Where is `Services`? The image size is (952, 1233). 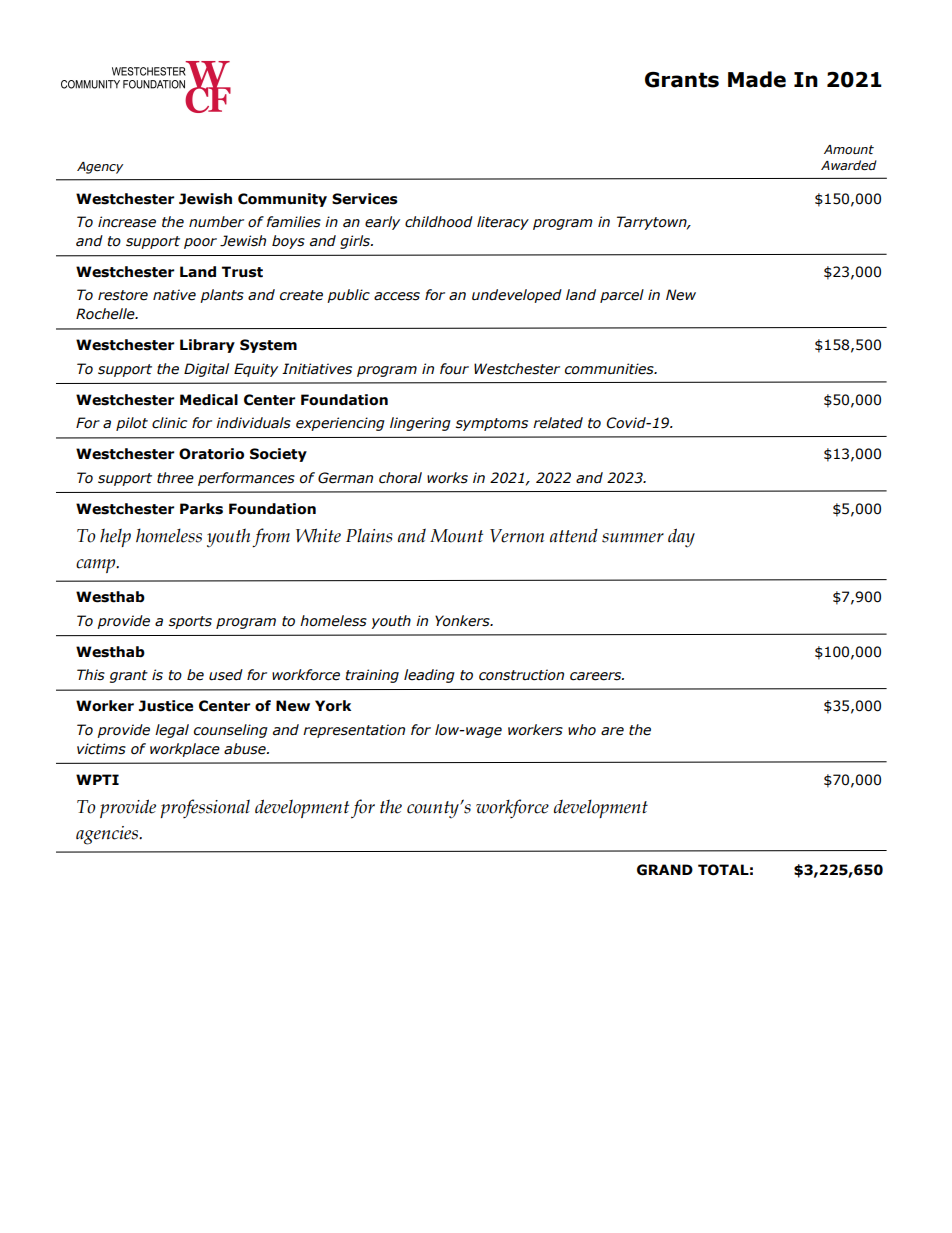
Services is located at coordinates (365, 199).
